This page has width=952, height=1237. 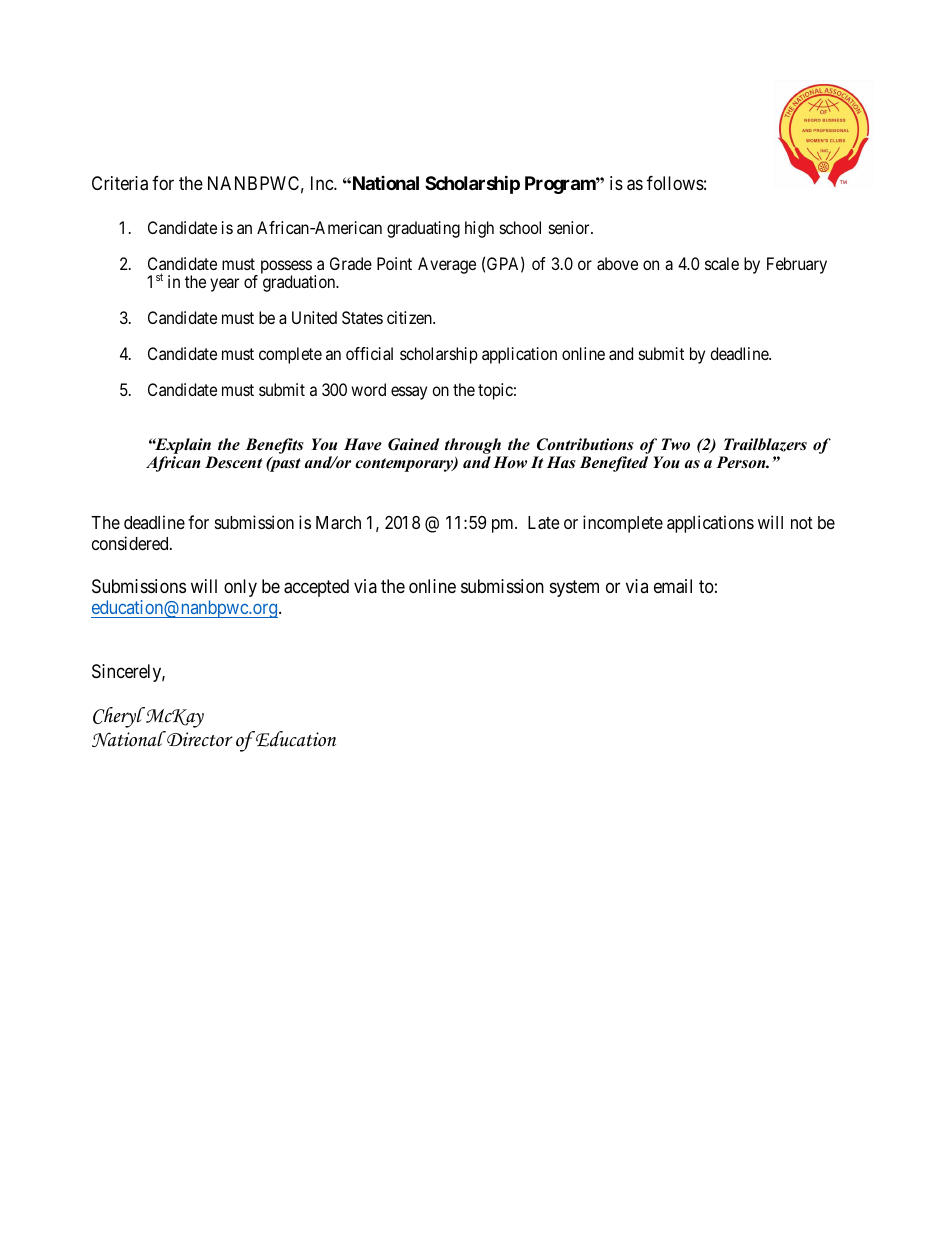 What do you see at coordinates (474, 447) in the page?
I see `through` at bounding box center [474, 447].
